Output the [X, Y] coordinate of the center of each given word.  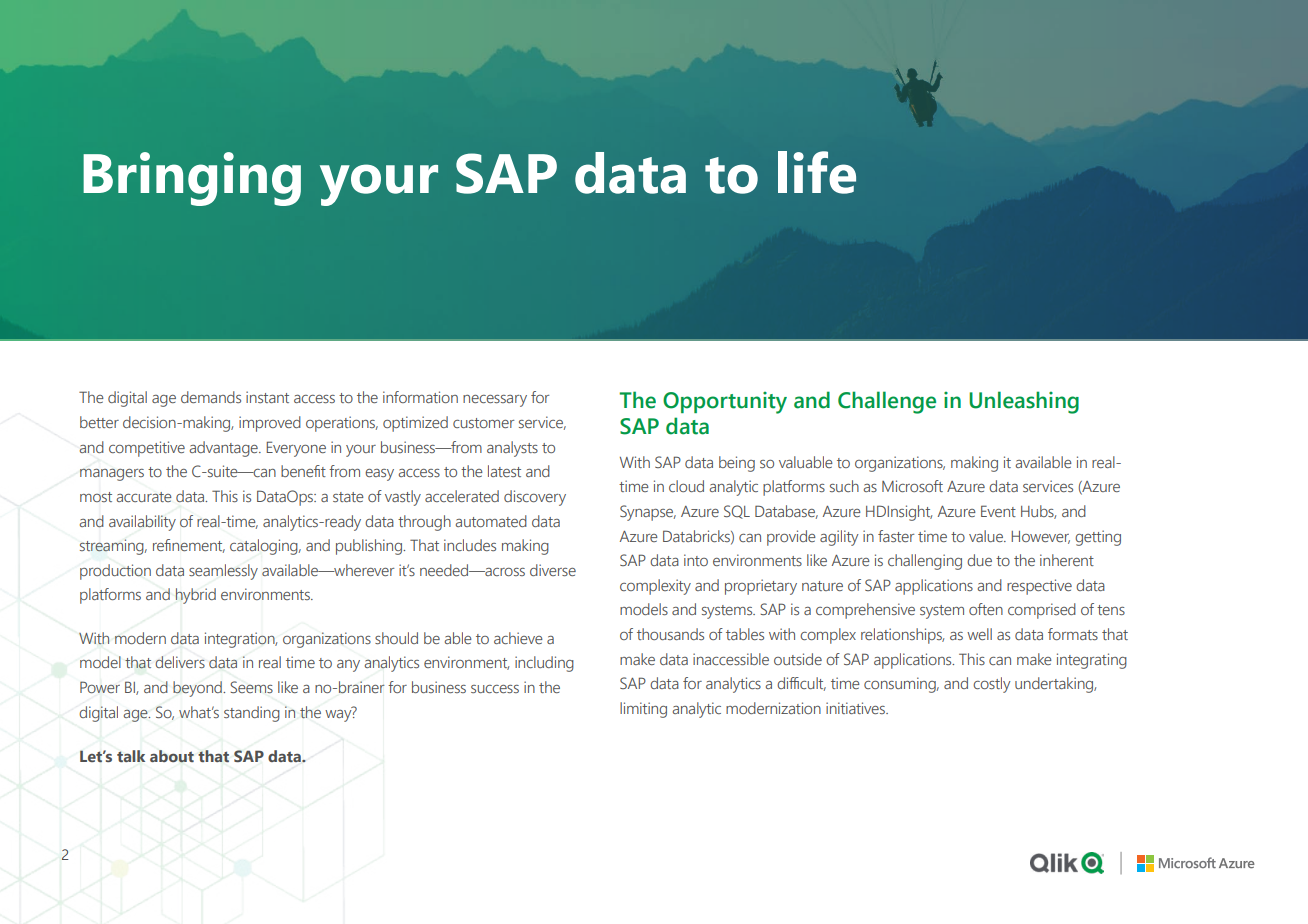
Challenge [887, 402]
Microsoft [912, 486]
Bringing [192, 179]
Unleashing [1024, 402]
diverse [553, 570]
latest [504, 471]
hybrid [196, 596]
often [986, 609]
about [172, 756]
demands [211, 397]
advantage [225, 449]
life [817, 172]
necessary [495, 401]
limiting [643, 710]
